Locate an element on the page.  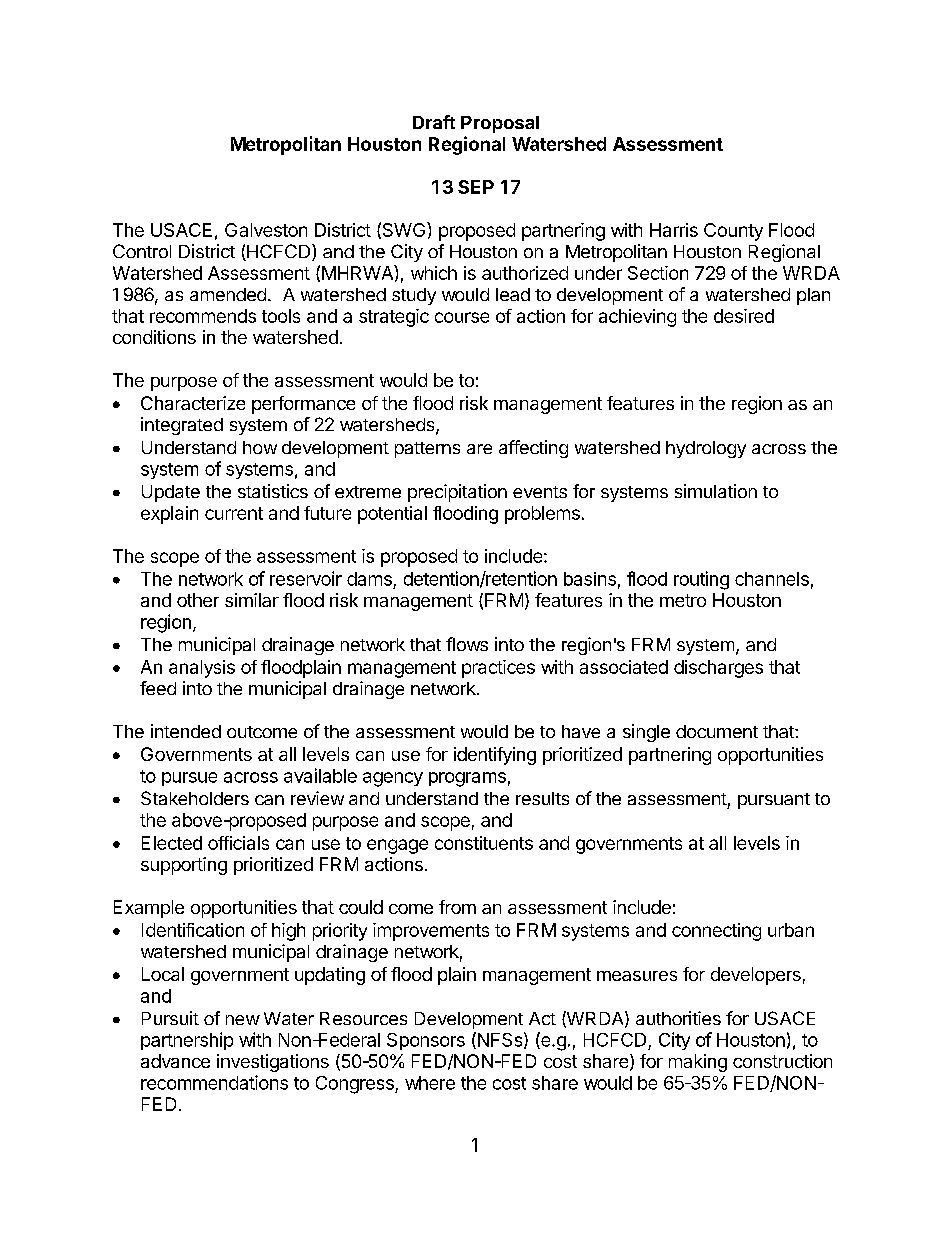
recommendations is located at coordinates (214, 1082).
